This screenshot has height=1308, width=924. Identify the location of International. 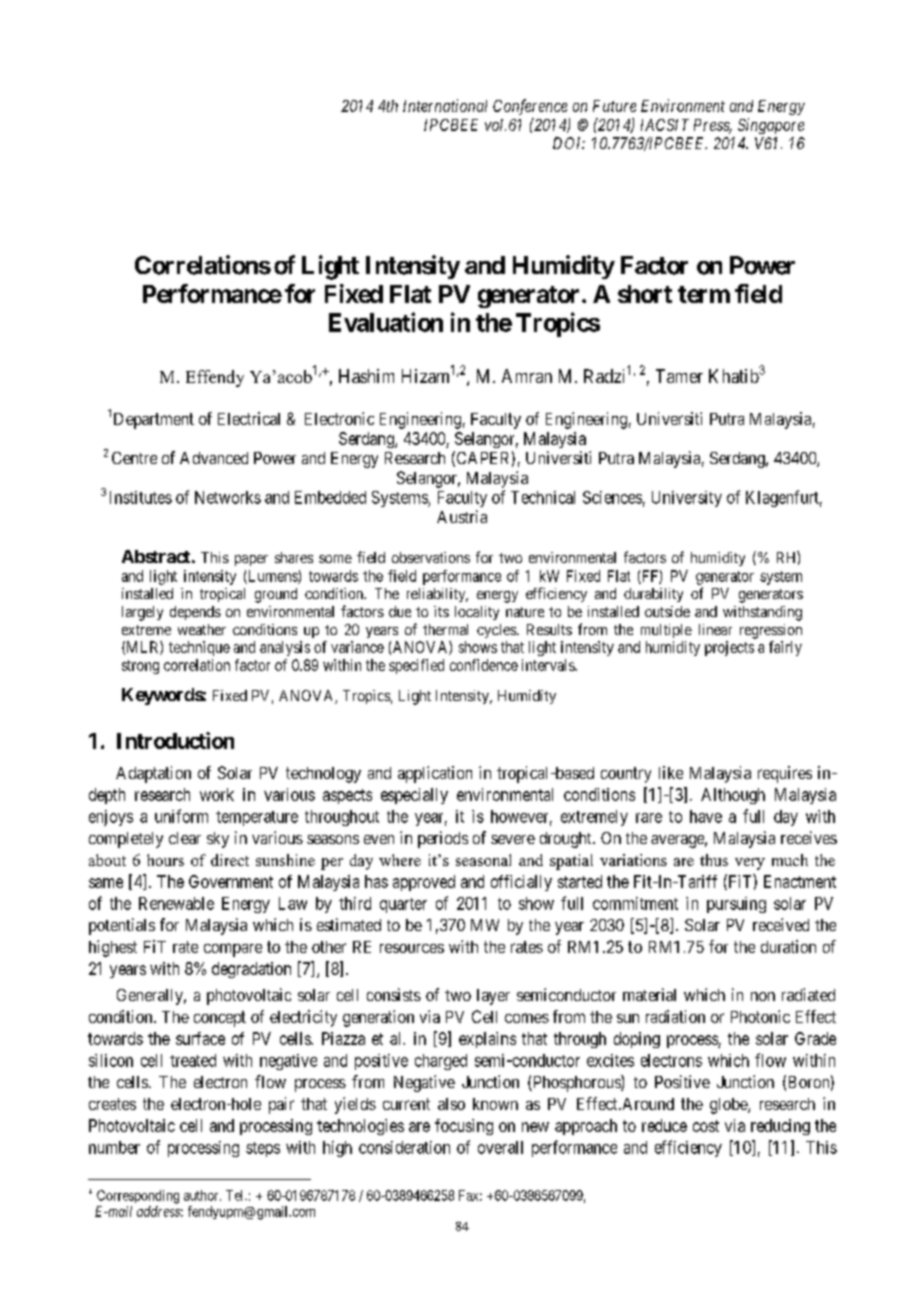
(445, 105).
